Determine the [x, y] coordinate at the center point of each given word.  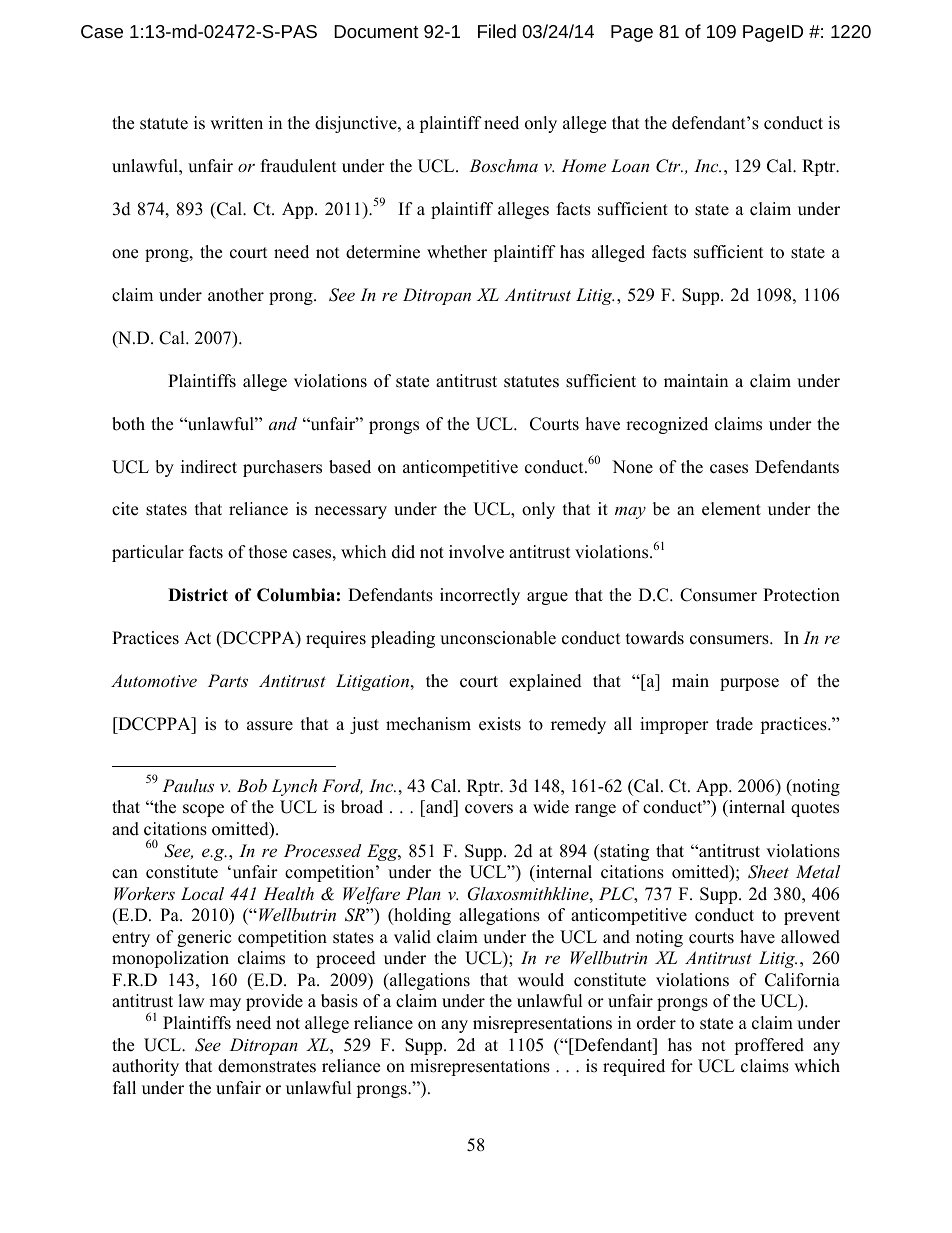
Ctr [669, 166]
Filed [497, 31]
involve [476, 552]
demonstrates [267, 1066]
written [236, 123]
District [198, 595]
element [731, 509]
